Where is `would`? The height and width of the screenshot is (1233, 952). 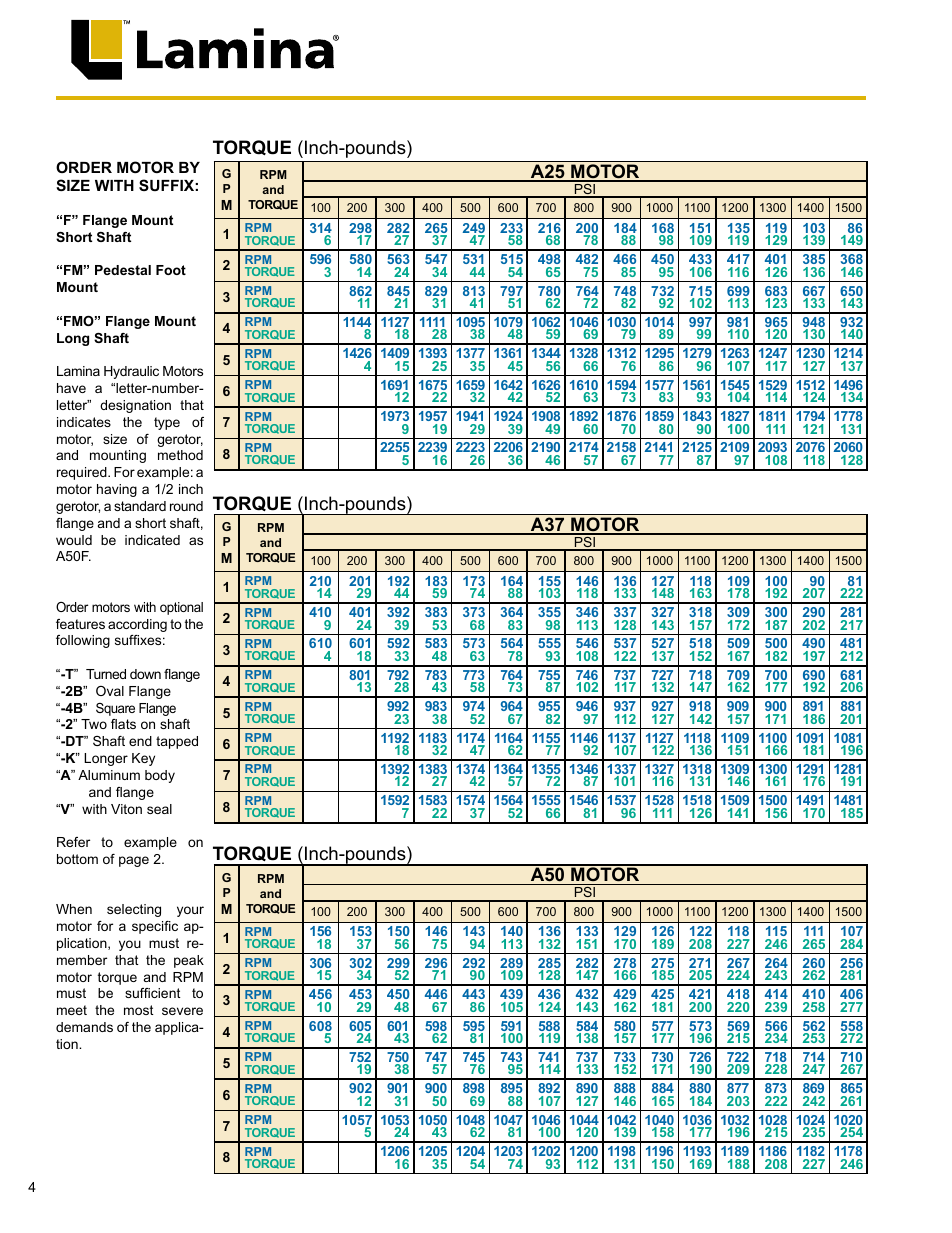
would is located at coordinates (74, 540).
